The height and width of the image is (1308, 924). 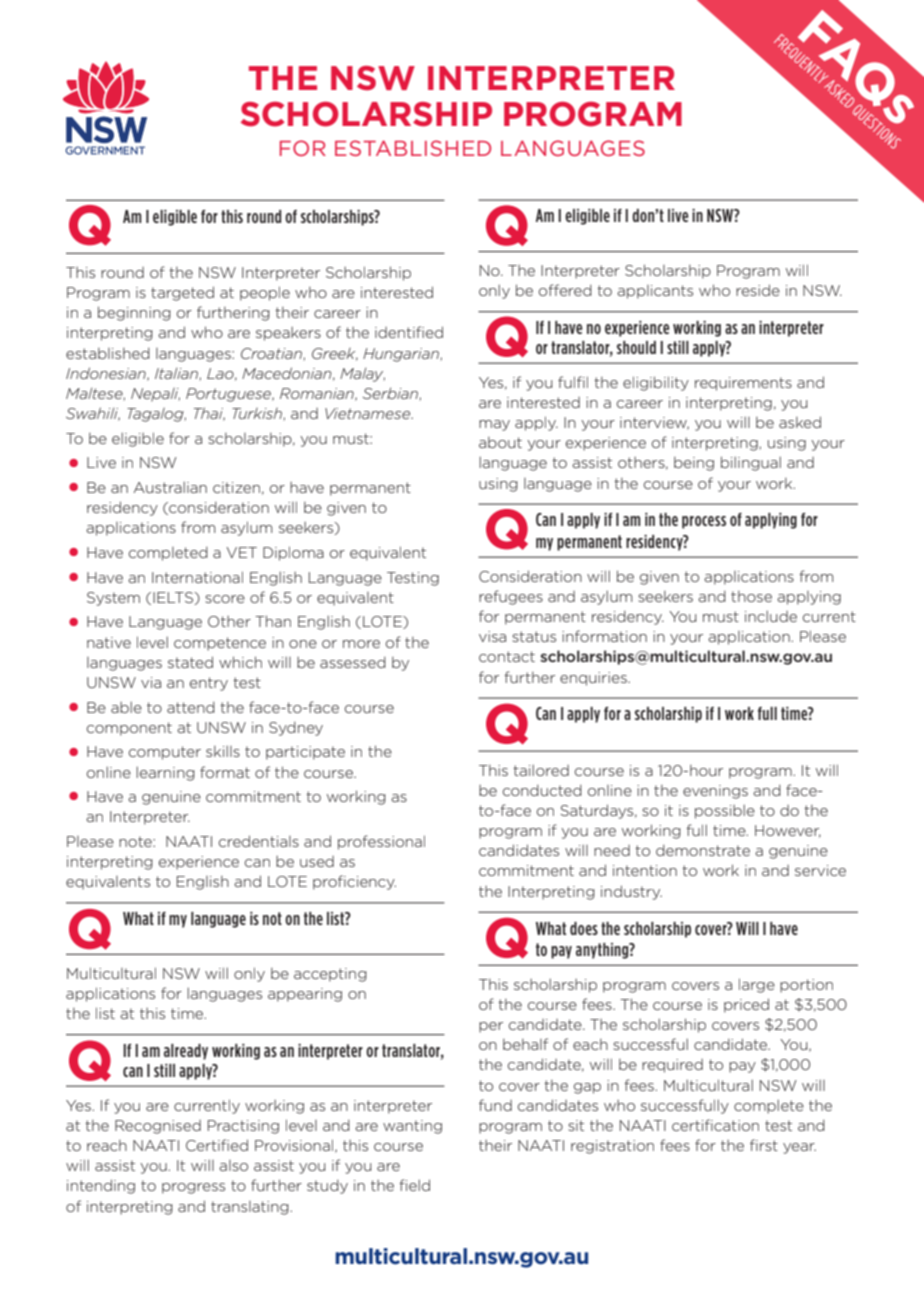 I want to click on identified, so click(x=409, y=332).
